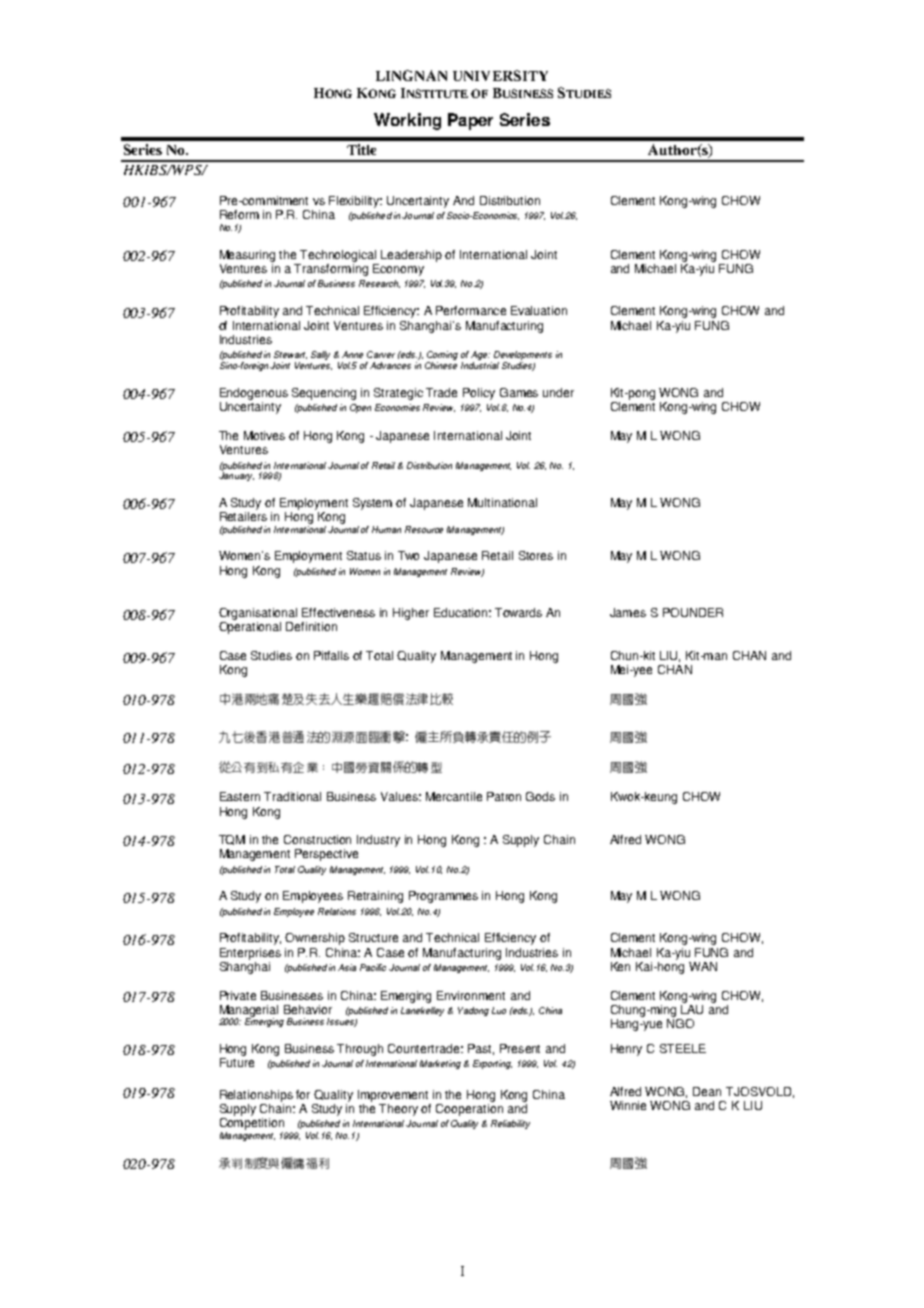 This screenshot has width=924, height=1308. Describe the element at coordinates (252, 1124) in the screenshot. I see `Competition` at that location.
